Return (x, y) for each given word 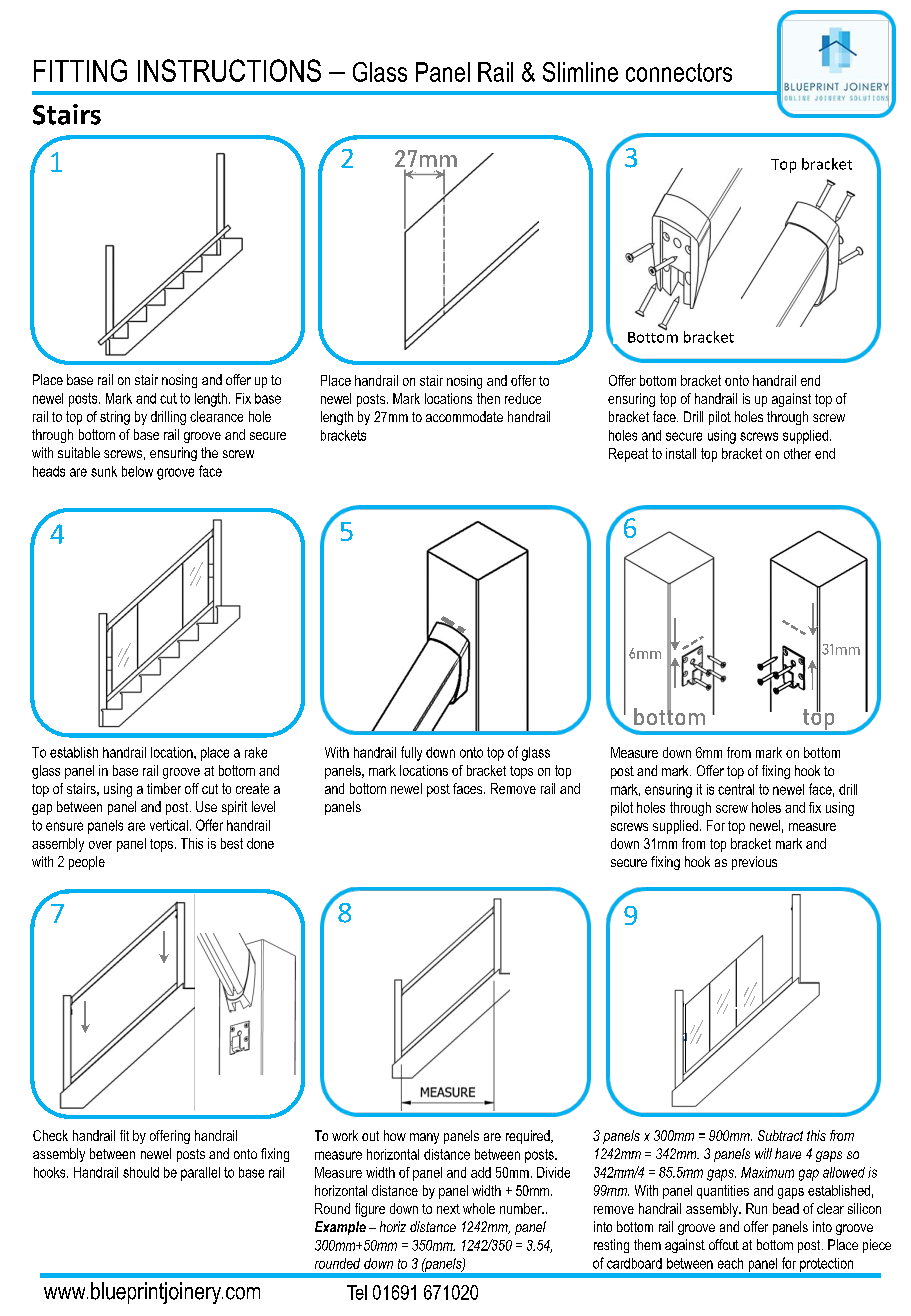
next (448, 1209)
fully (411, 753)
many (424, 1138)
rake (256, 752)
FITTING (80, 70)
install (681, 453)
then (488, 398)
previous (754, 863)
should (141, 1172)
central (736, 789)
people (87, 863)
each (730, 1263)
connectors (679, 72)
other (797, 453)
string (115, 418)
